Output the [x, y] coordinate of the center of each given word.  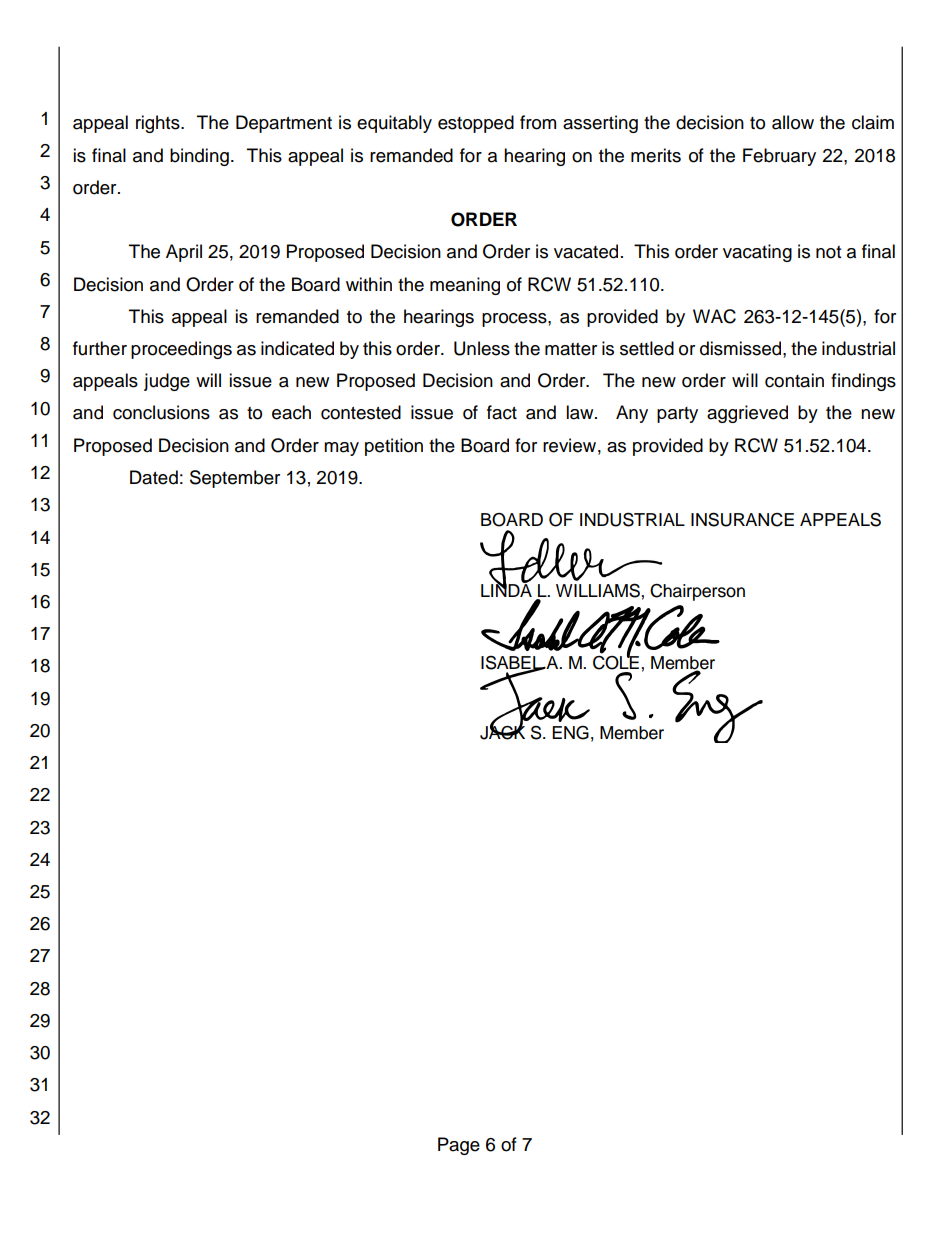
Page [459, 1146]
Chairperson [697, 592]
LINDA [506, 589]
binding [199, 157]
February [779, 157]
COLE [616, 661]
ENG [570, 732]
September [235, 479]
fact [502, 412]
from [538, 122]
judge [167, 382]
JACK [502, 731]
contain [794, 380]
